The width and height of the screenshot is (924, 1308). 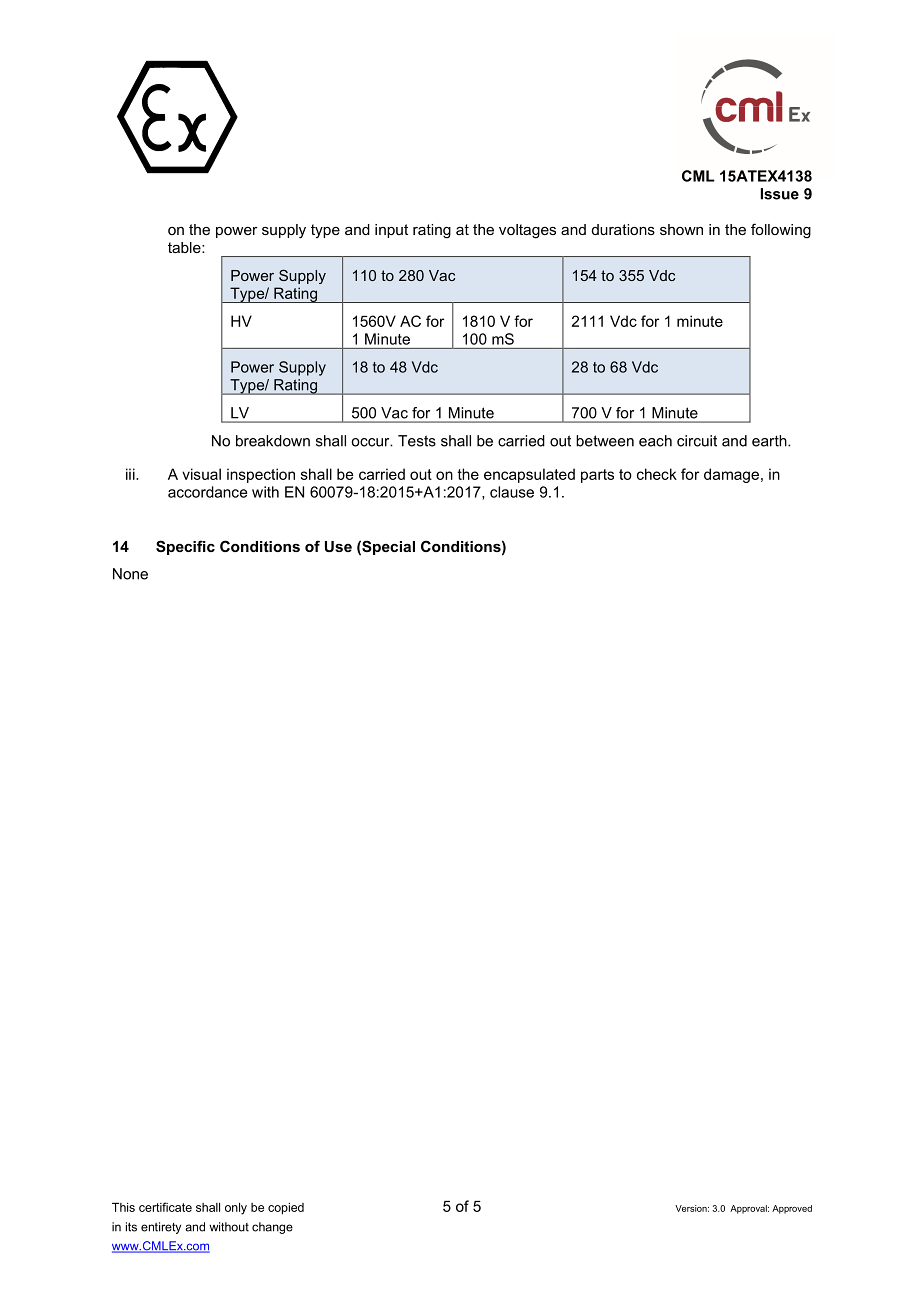 What do you see at coordinates (512, 492) in the screenshot?
I see `clause` at bounding box center [512, 492].
